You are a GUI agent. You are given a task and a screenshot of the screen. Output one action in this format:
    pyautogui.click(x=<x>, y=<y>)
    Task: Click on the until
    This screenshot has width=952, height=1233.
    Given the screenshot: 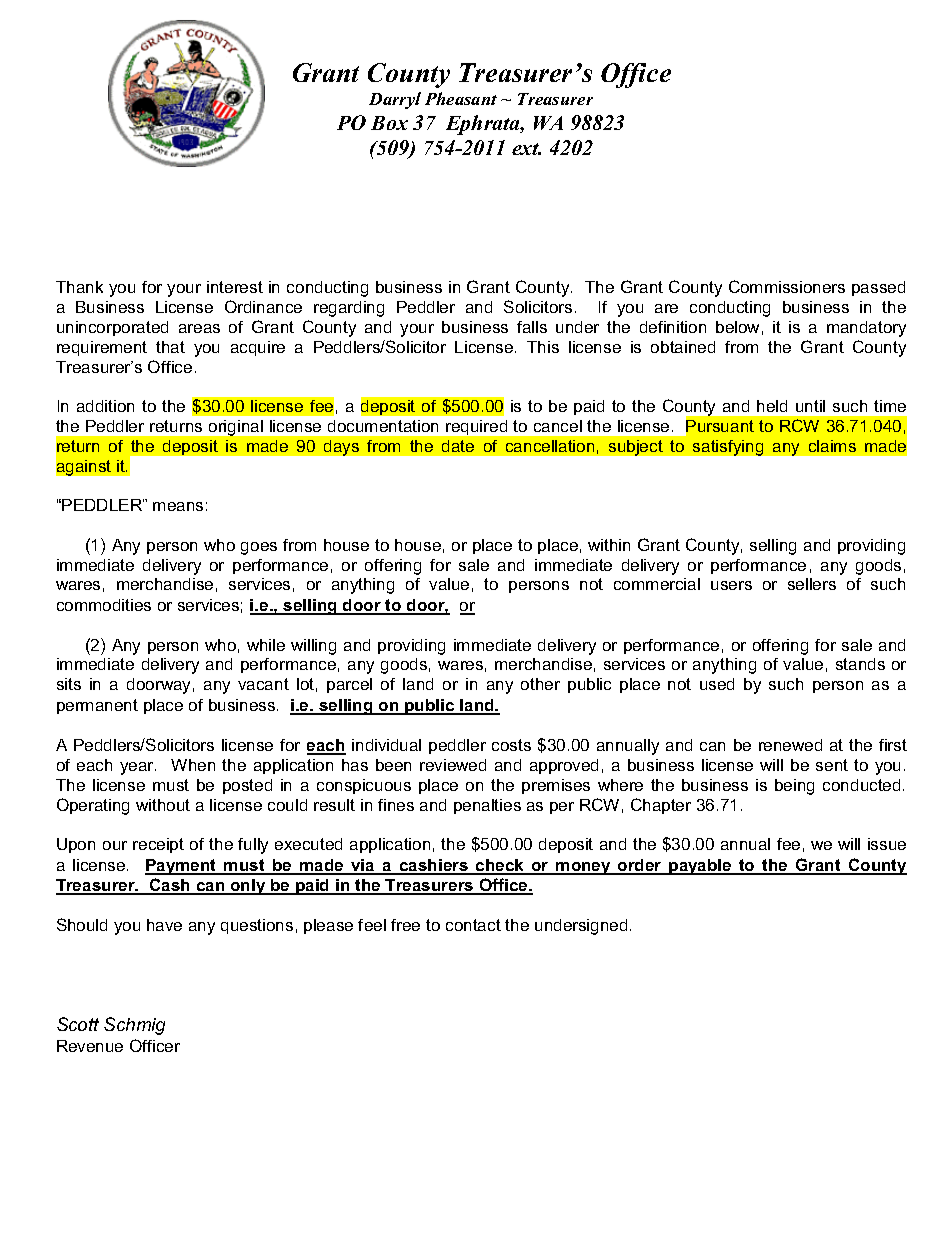 What is the action you would take?
    pyautogui.click(x=810, y=406)
